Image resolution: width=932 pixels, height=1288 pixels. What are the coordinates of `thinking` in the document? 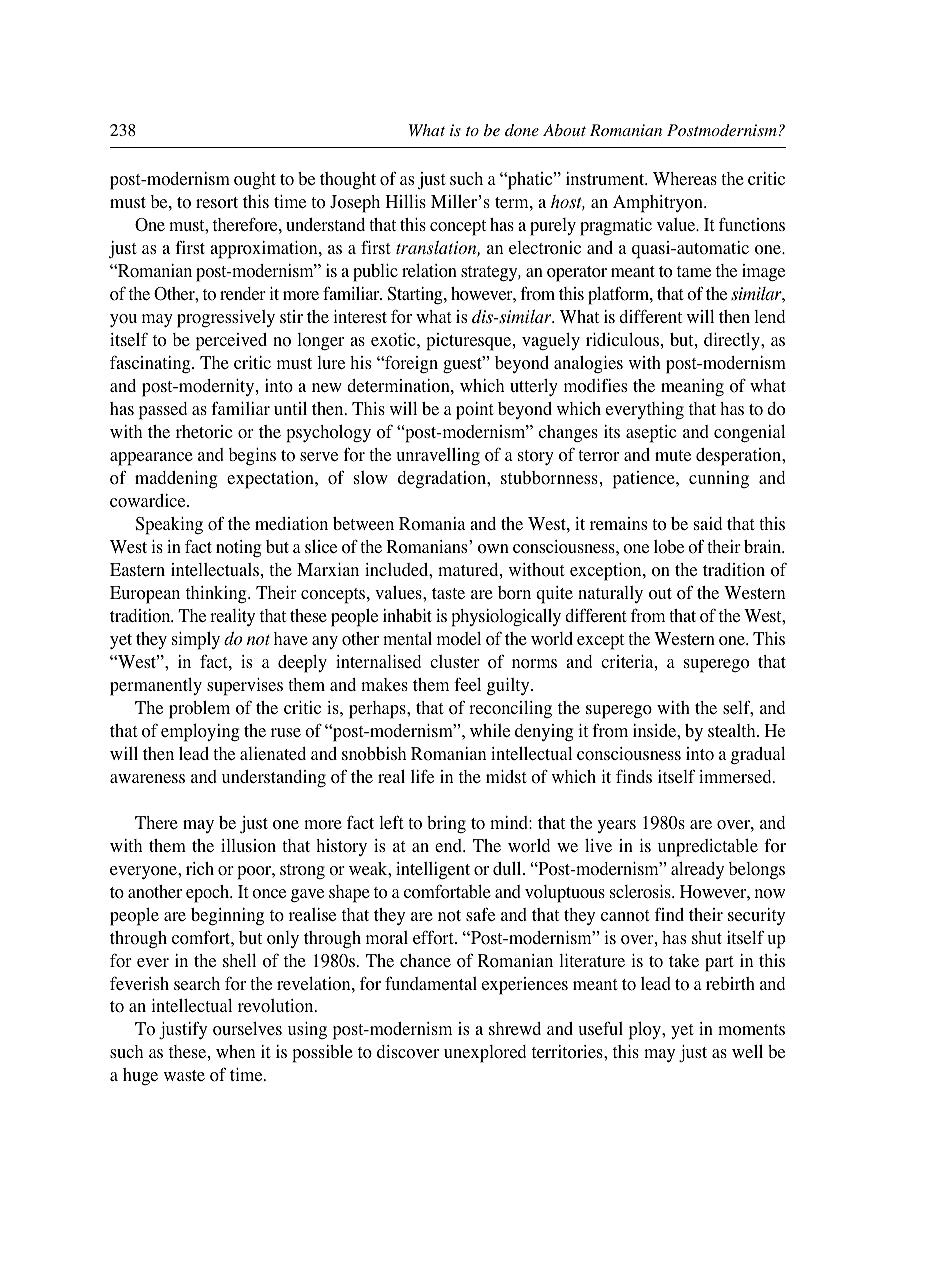 It's located at (217, 595).
